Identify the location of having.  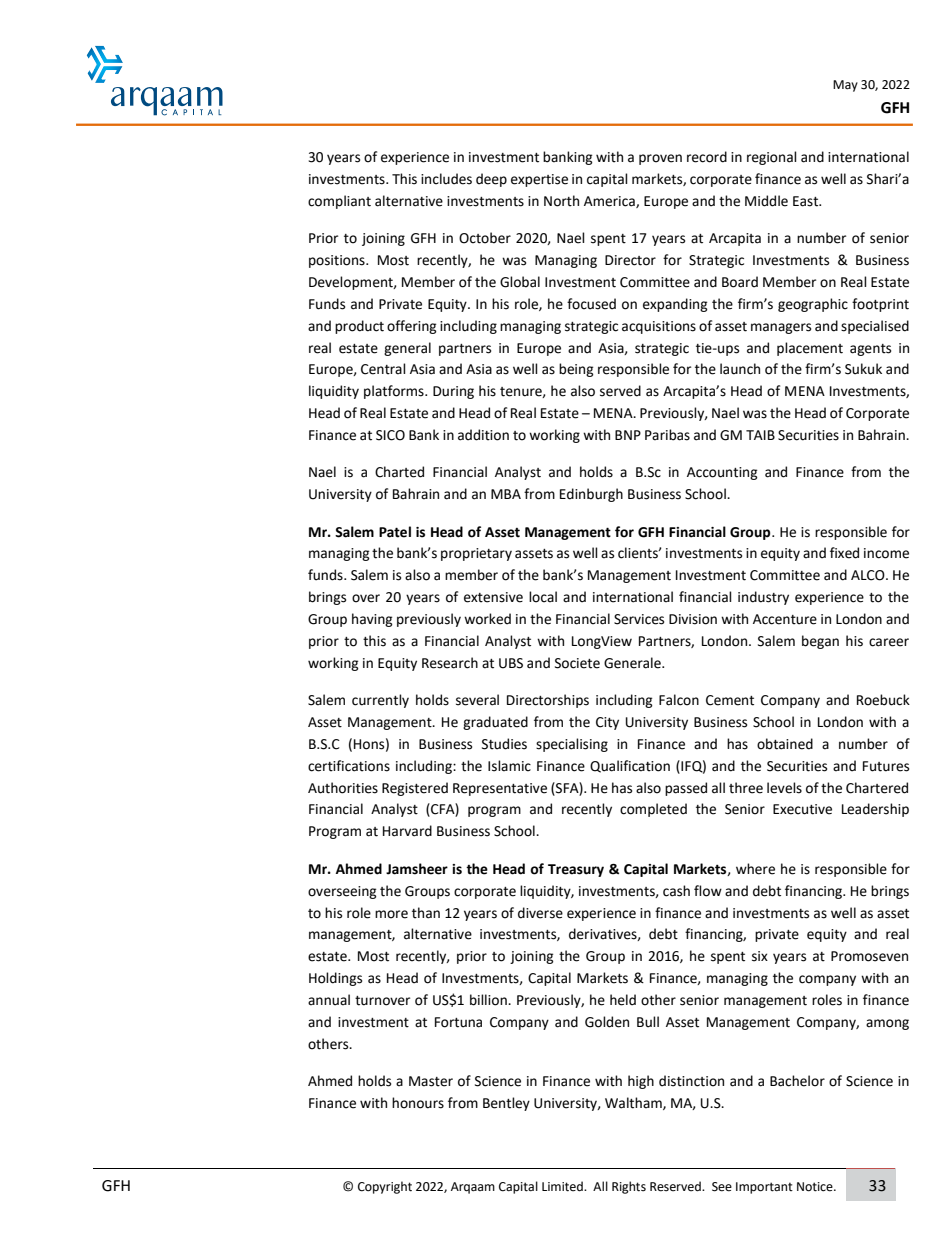
(372, 620).
